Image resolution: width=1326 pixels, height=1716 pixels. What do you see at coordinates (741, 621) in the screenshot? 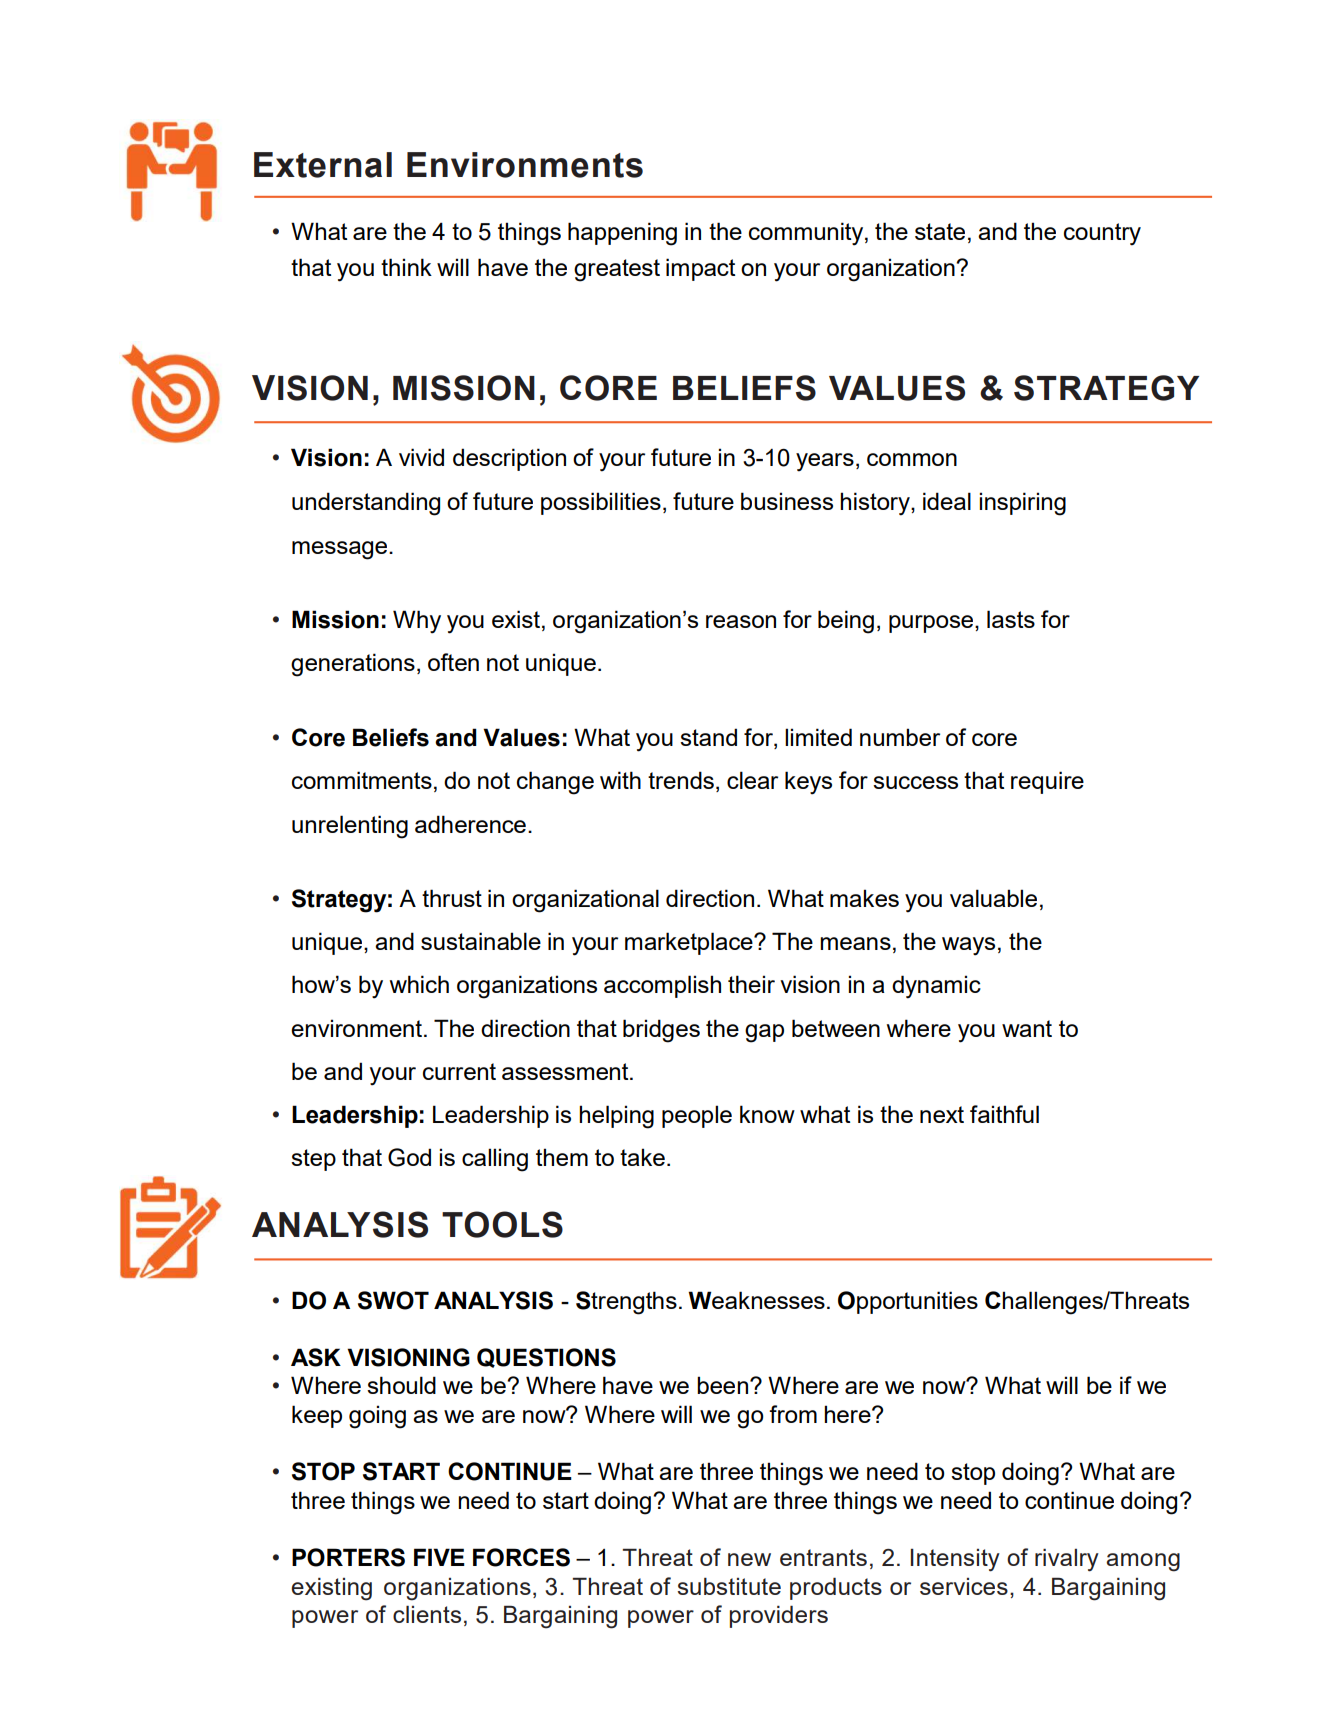
I see `reason` at bounding box center [741, 621].
